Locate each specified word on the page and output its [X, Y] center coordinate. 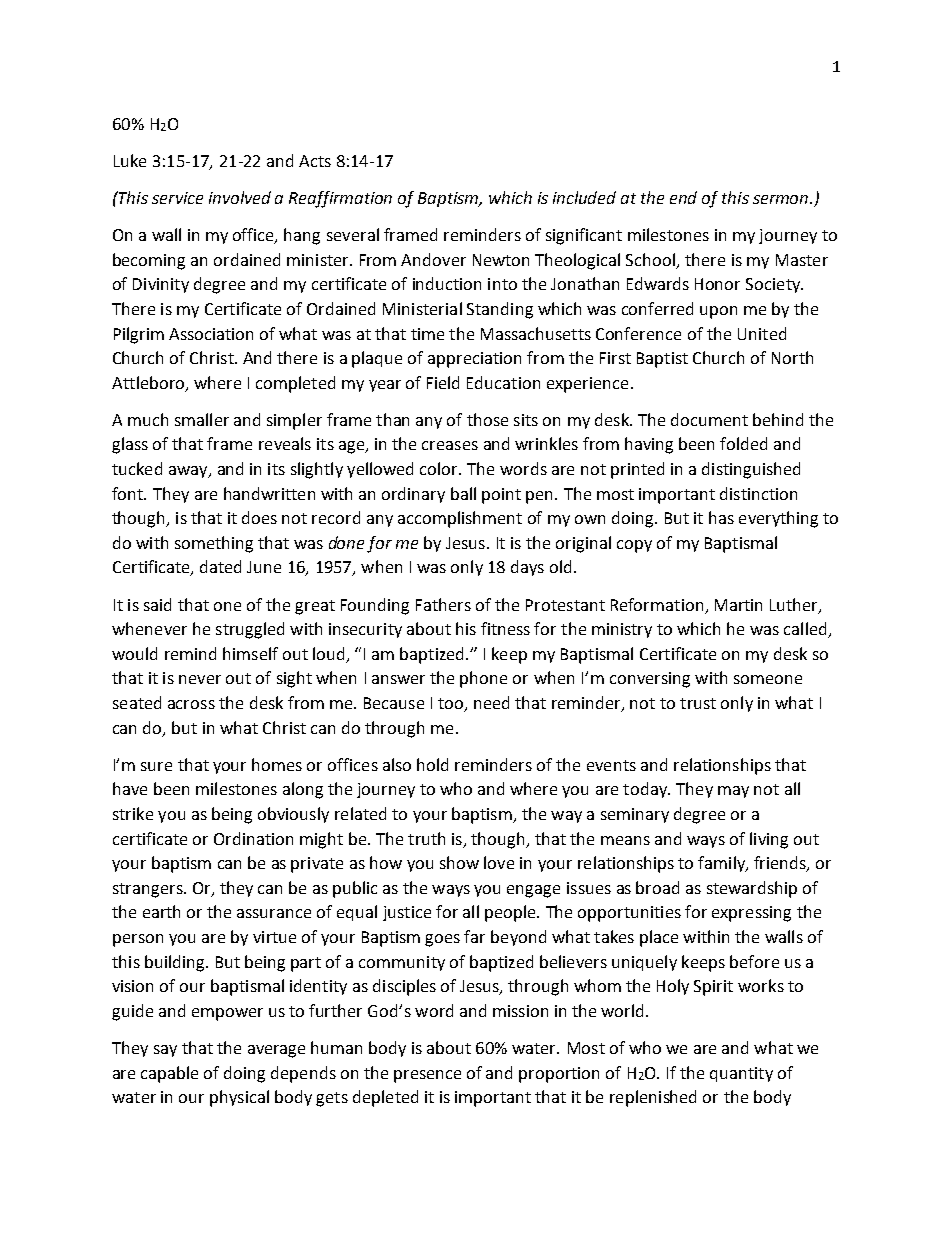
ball [463, 493]
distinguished [751, 470]
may [733, 792]
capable [169, 1074]
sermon [782, 199]
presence [427, 1076]
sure [156, 766]
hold [432, 764]
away [189, 472]
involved [240, 197]
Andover [433, 259]
